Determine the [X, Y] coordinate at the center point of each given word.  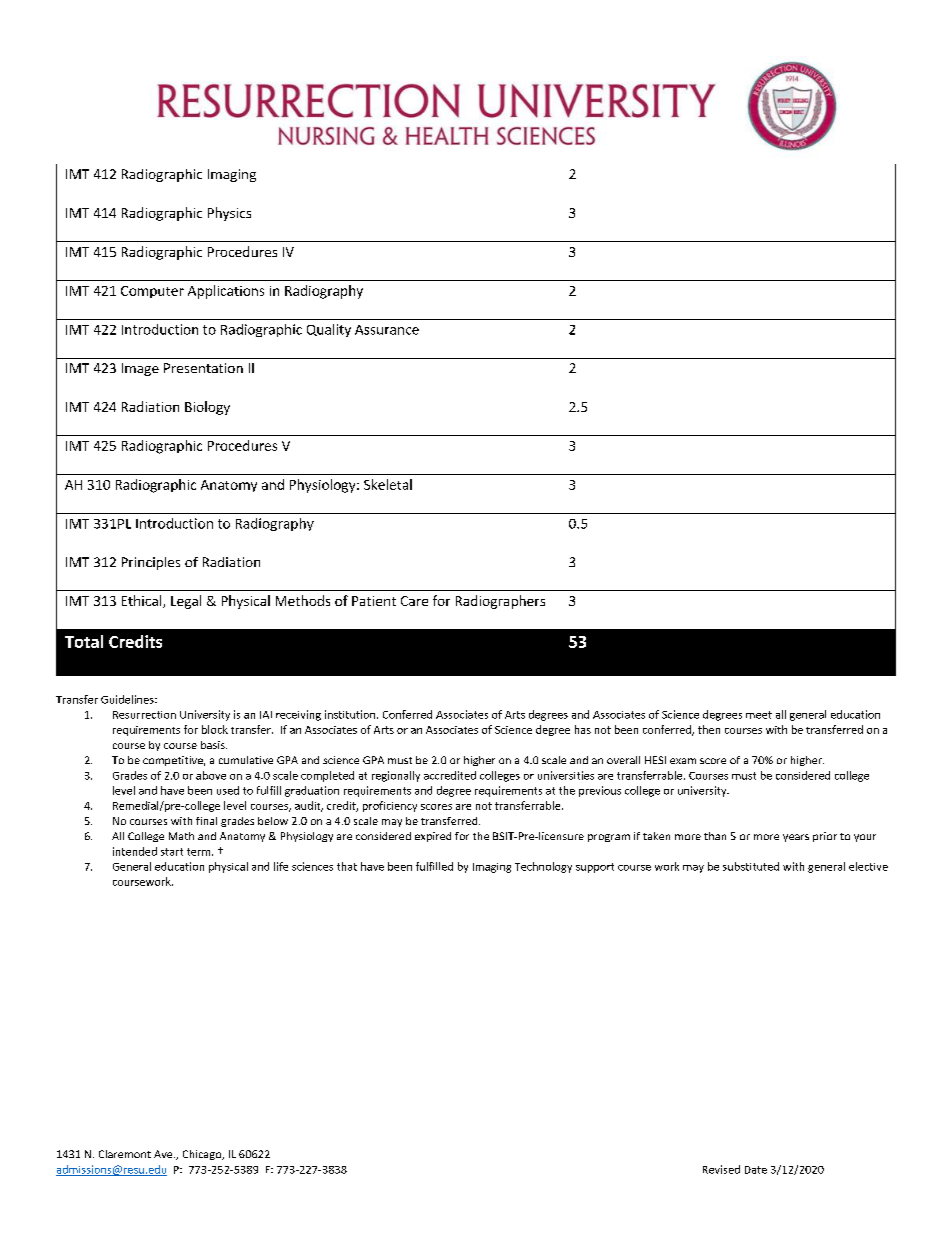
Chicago [203, 1155]
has [583, 729]
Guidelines [128, 699]
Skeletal [388, 484]
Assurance [387, 330]
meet [759, 715]
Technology [543, 867]
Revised [721, 1169]
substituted [751, 866]
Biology [207, 408]
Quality [329, 330]
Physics [229, 214]
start [172, 852]
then [709, 729]
